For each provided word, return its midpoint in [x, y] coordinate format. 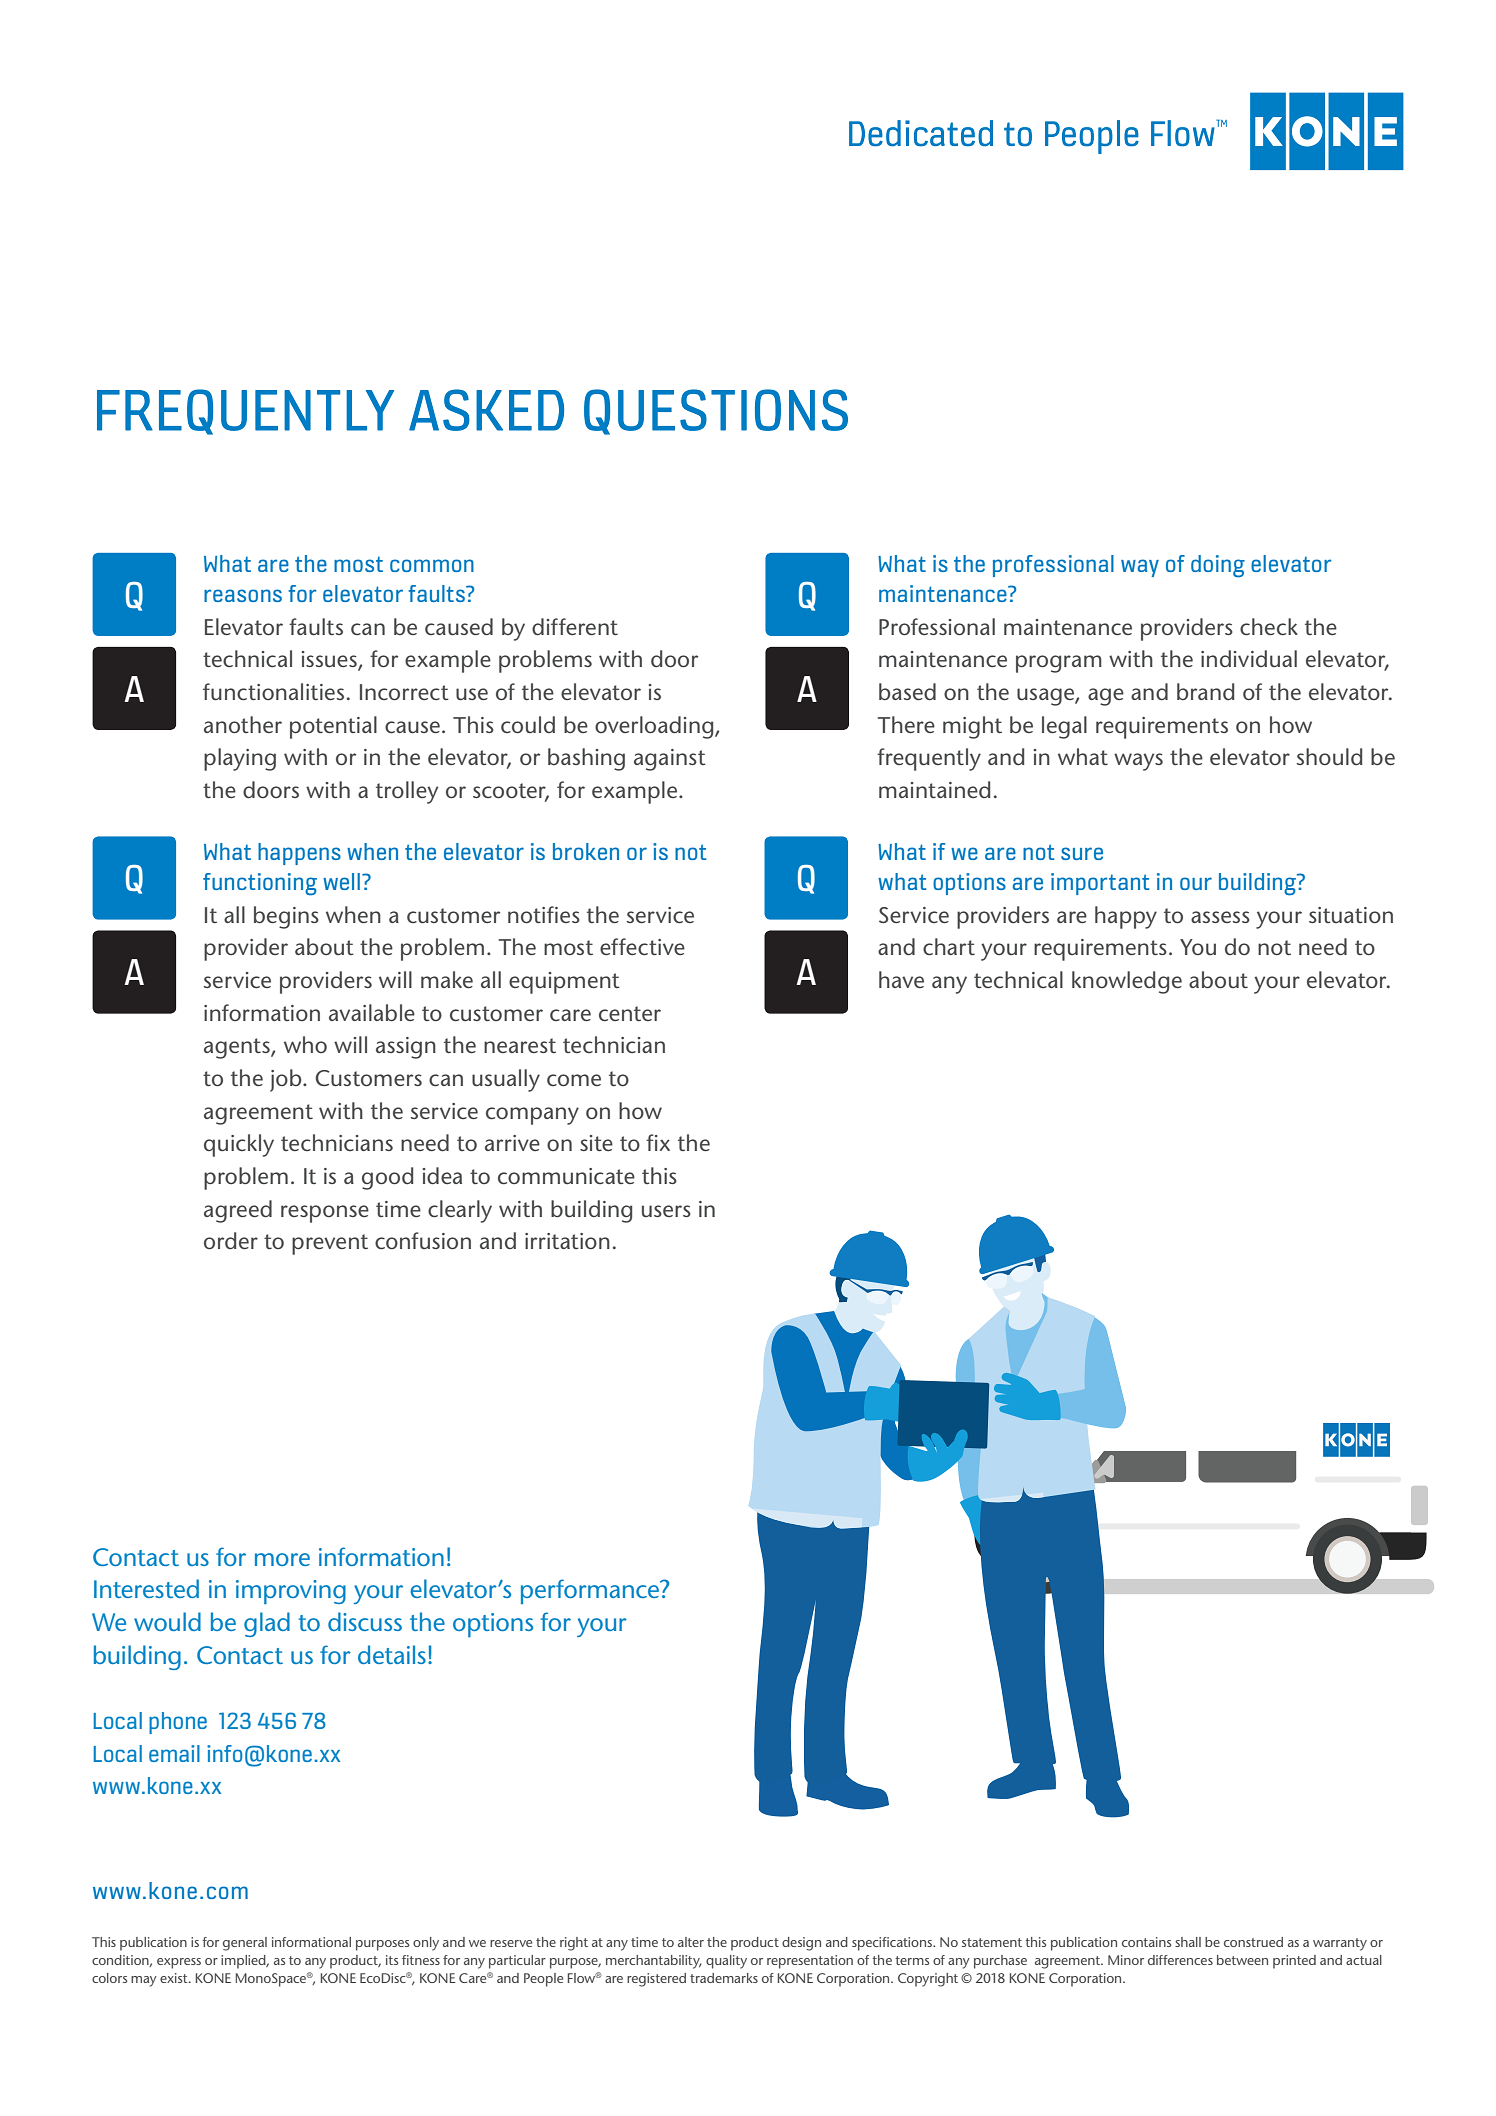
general [245, 1944]
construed [1253, 1942]
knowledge [1127, 982]
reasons [243, 595]
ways [1138, 762]
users [666, 1211]
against [670, 760]
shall [1188, 1942]
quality [726, 1962]
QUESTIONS [716, 412]
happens [299, 854]
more [282, 1559]
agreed [238, 1211]
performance [591, 1591]
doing [1218, 566]
